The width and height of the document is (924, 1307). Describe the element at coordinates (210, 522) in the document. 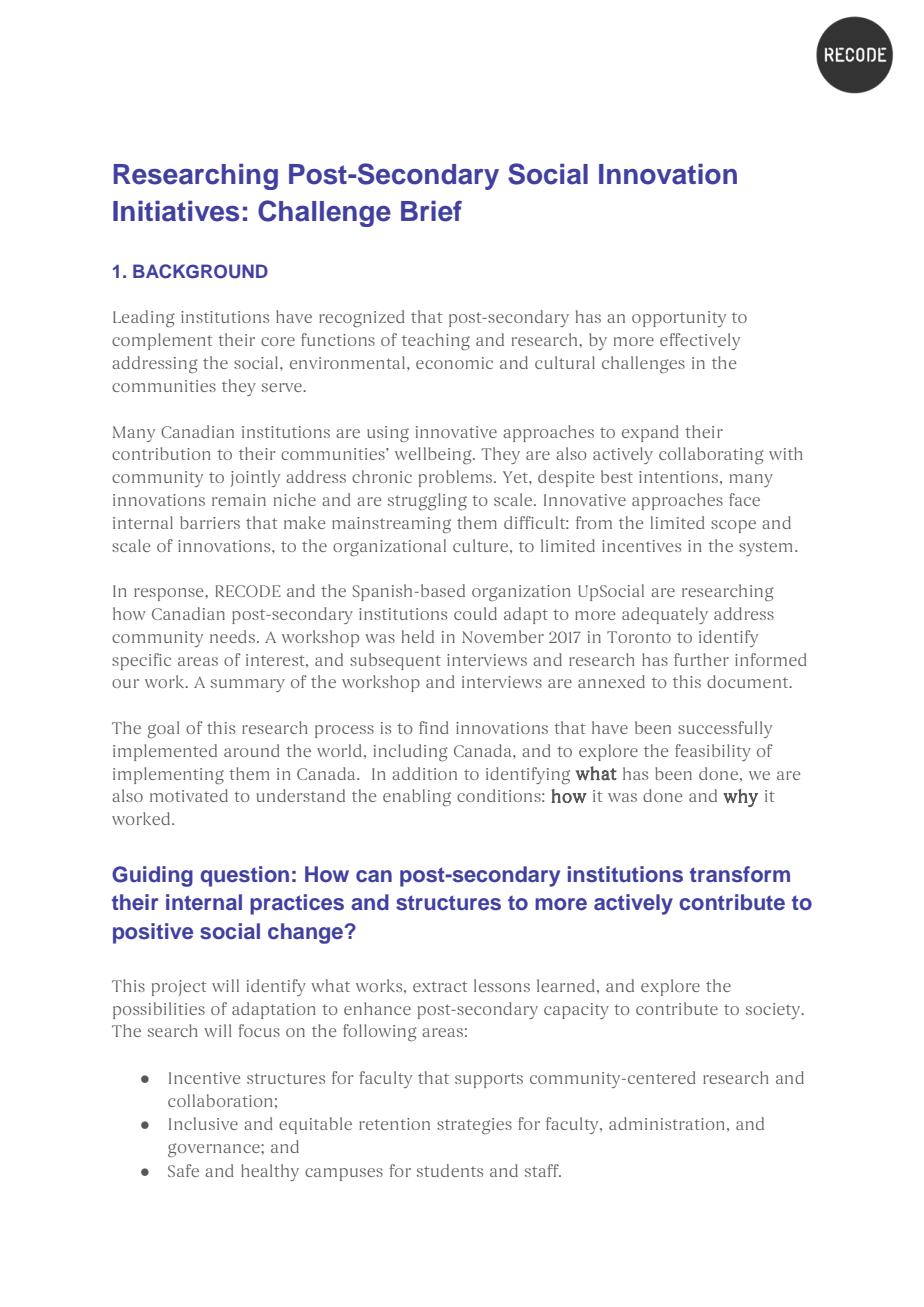

I see `barriers` at that location.
